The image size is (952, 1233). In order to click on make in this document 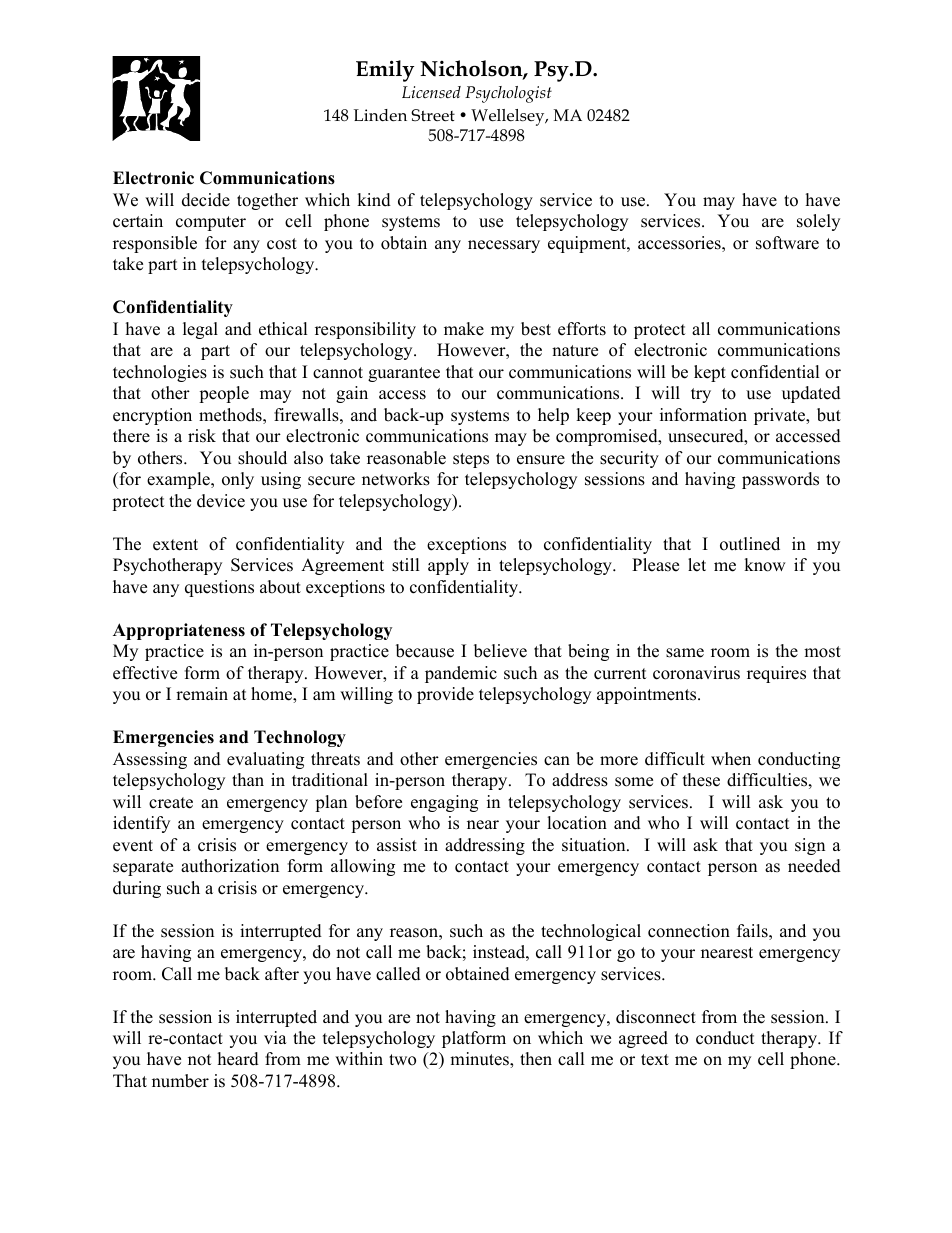, I will do `click(464, 329)`.
